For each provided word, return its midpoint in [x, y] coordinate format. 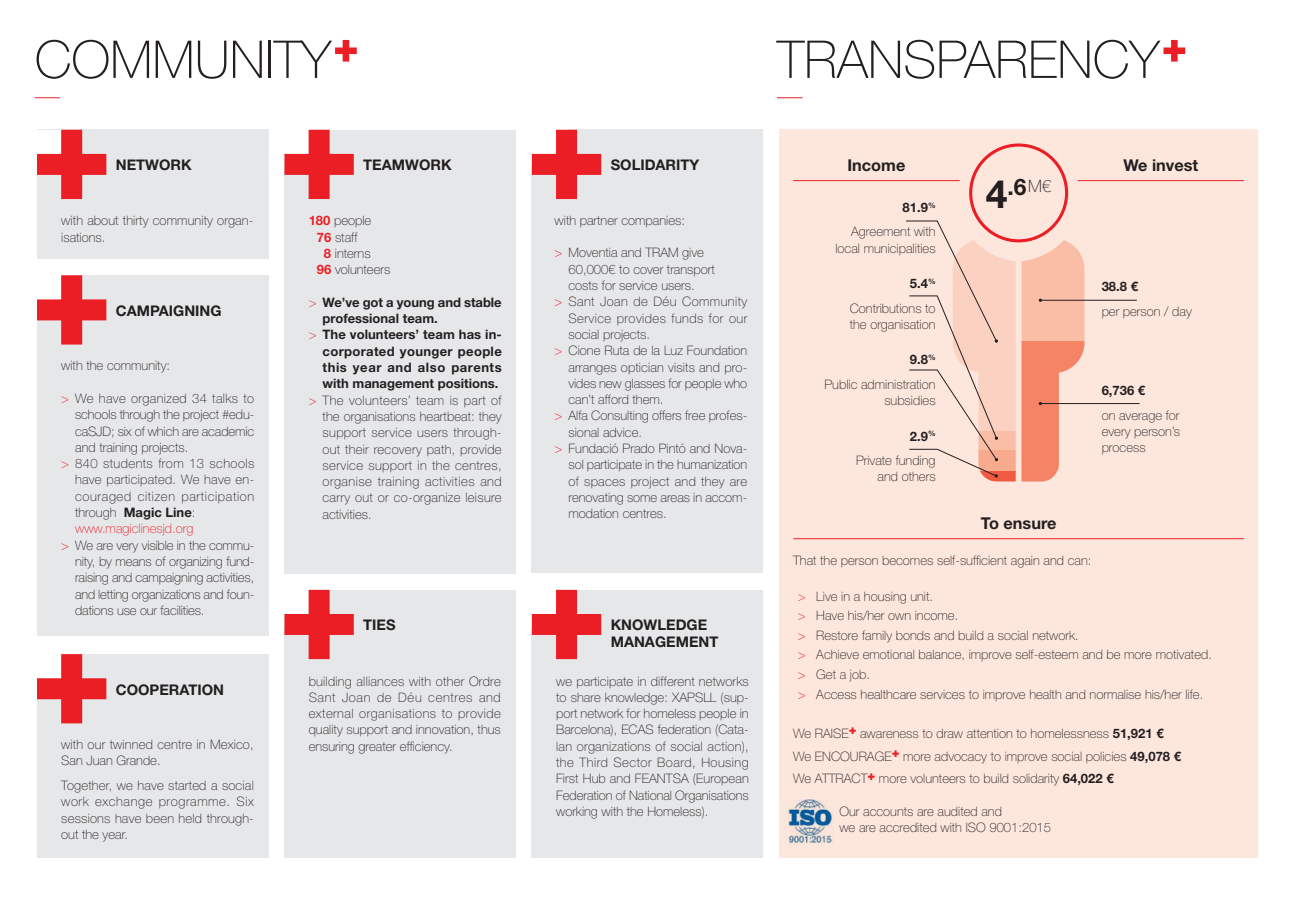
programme [193, 804]
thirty [136, 222]
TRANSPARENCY [968, 59]
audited [957, 811]
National [650, 795]
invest [1175, 165]
